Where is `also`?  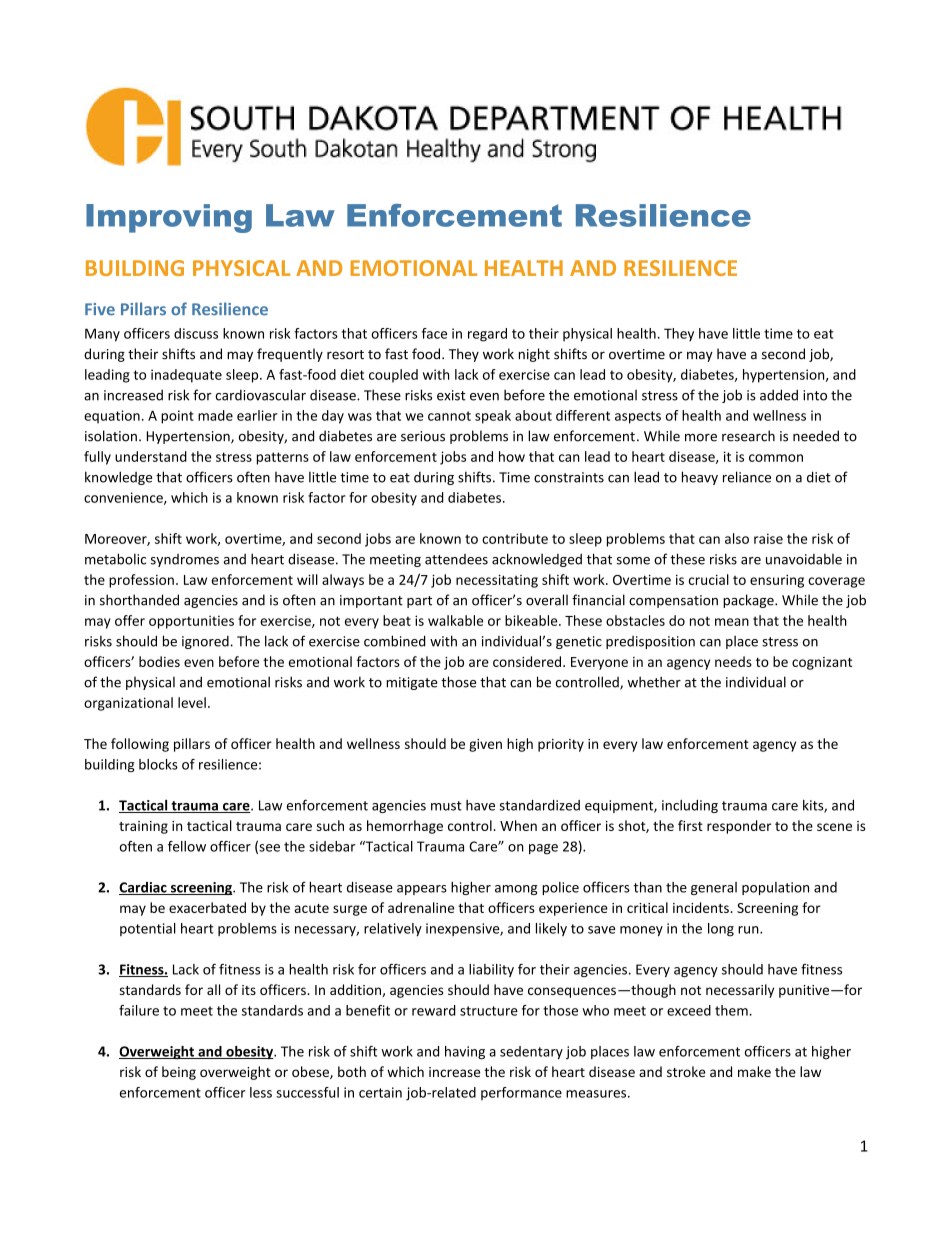 also is located at coordinates (737, 538).
